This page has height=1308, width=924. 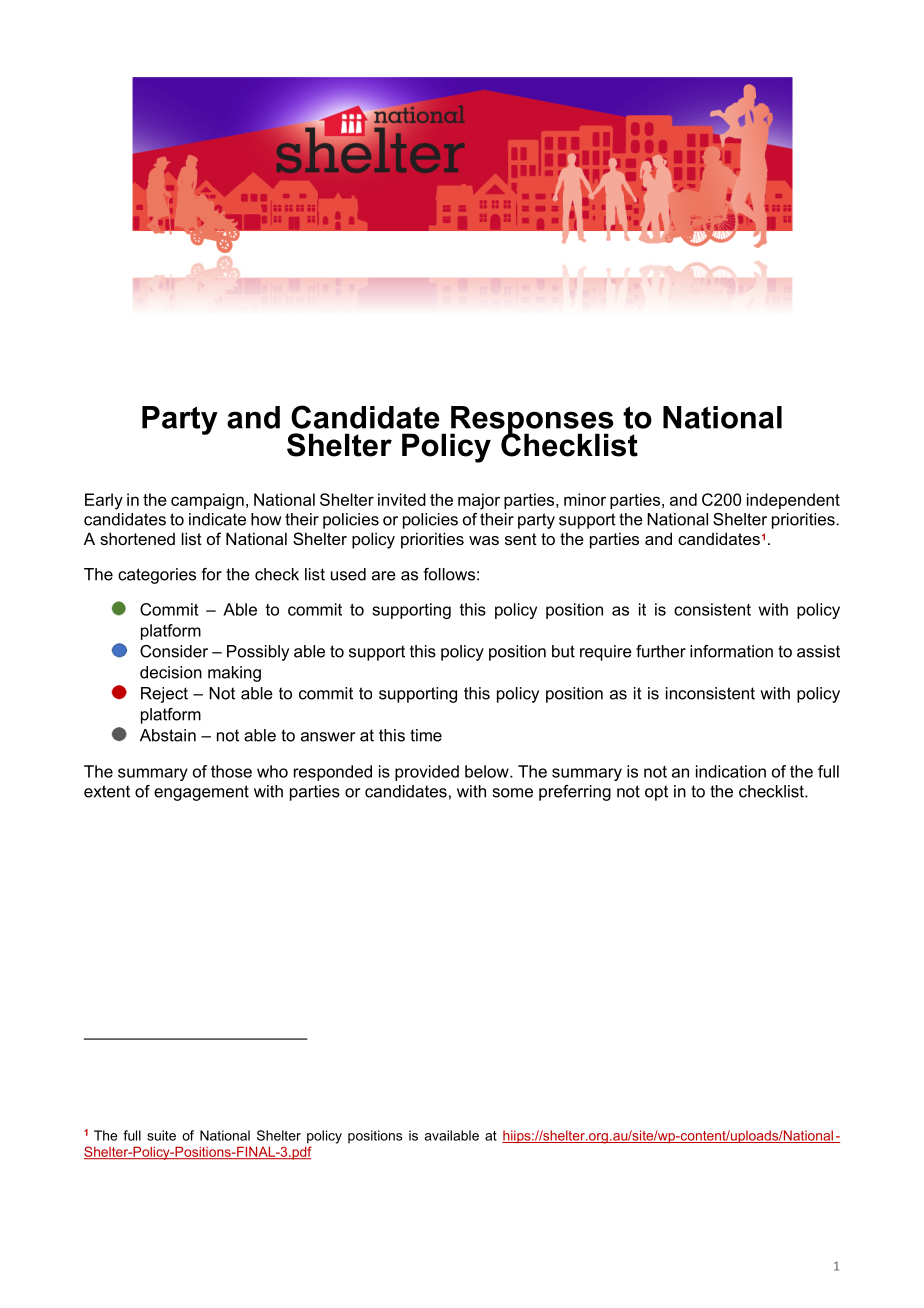 I want to click on information, so click(x=731, y=651).
